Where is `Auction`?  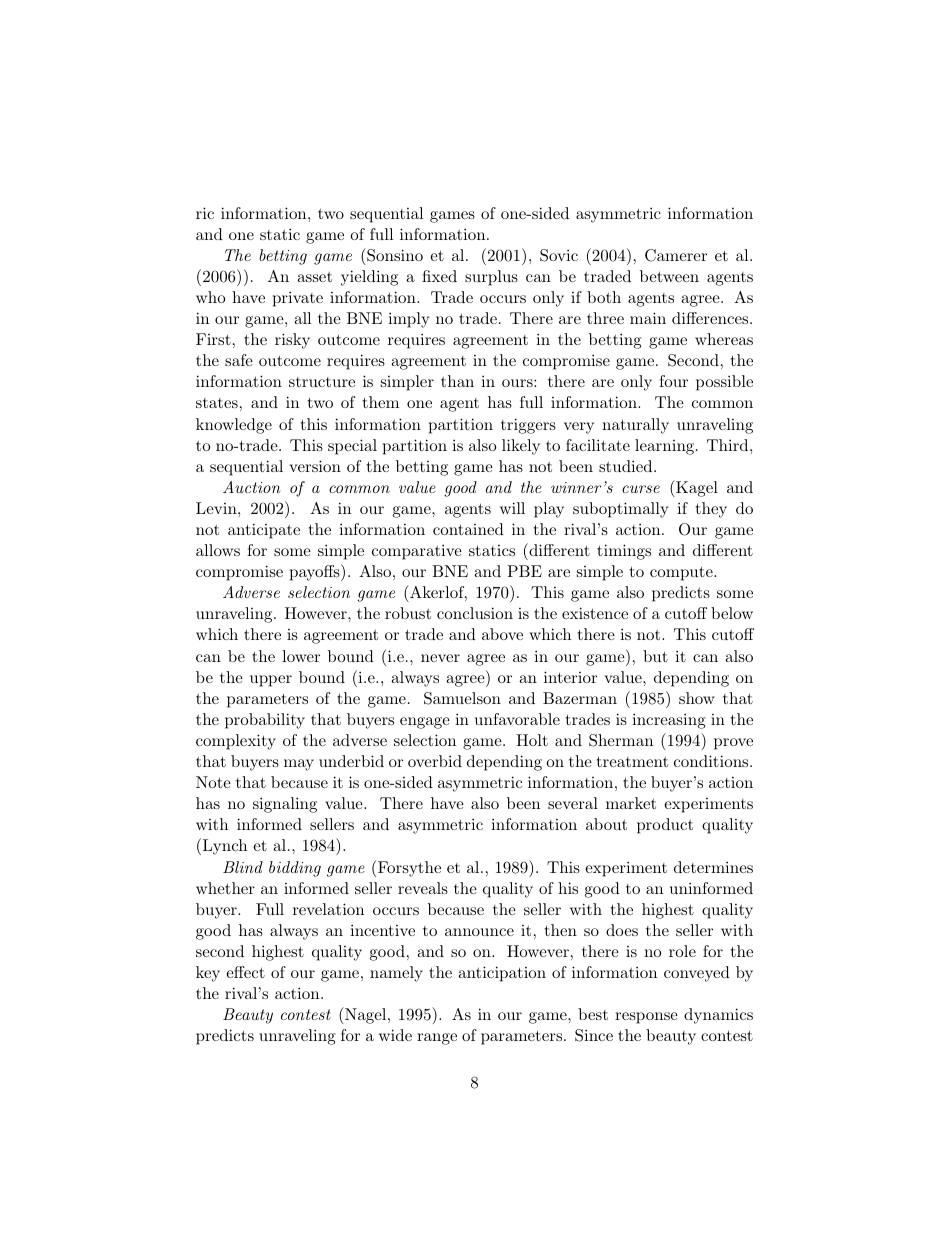 Auction is located at coordinates (252, 487).
